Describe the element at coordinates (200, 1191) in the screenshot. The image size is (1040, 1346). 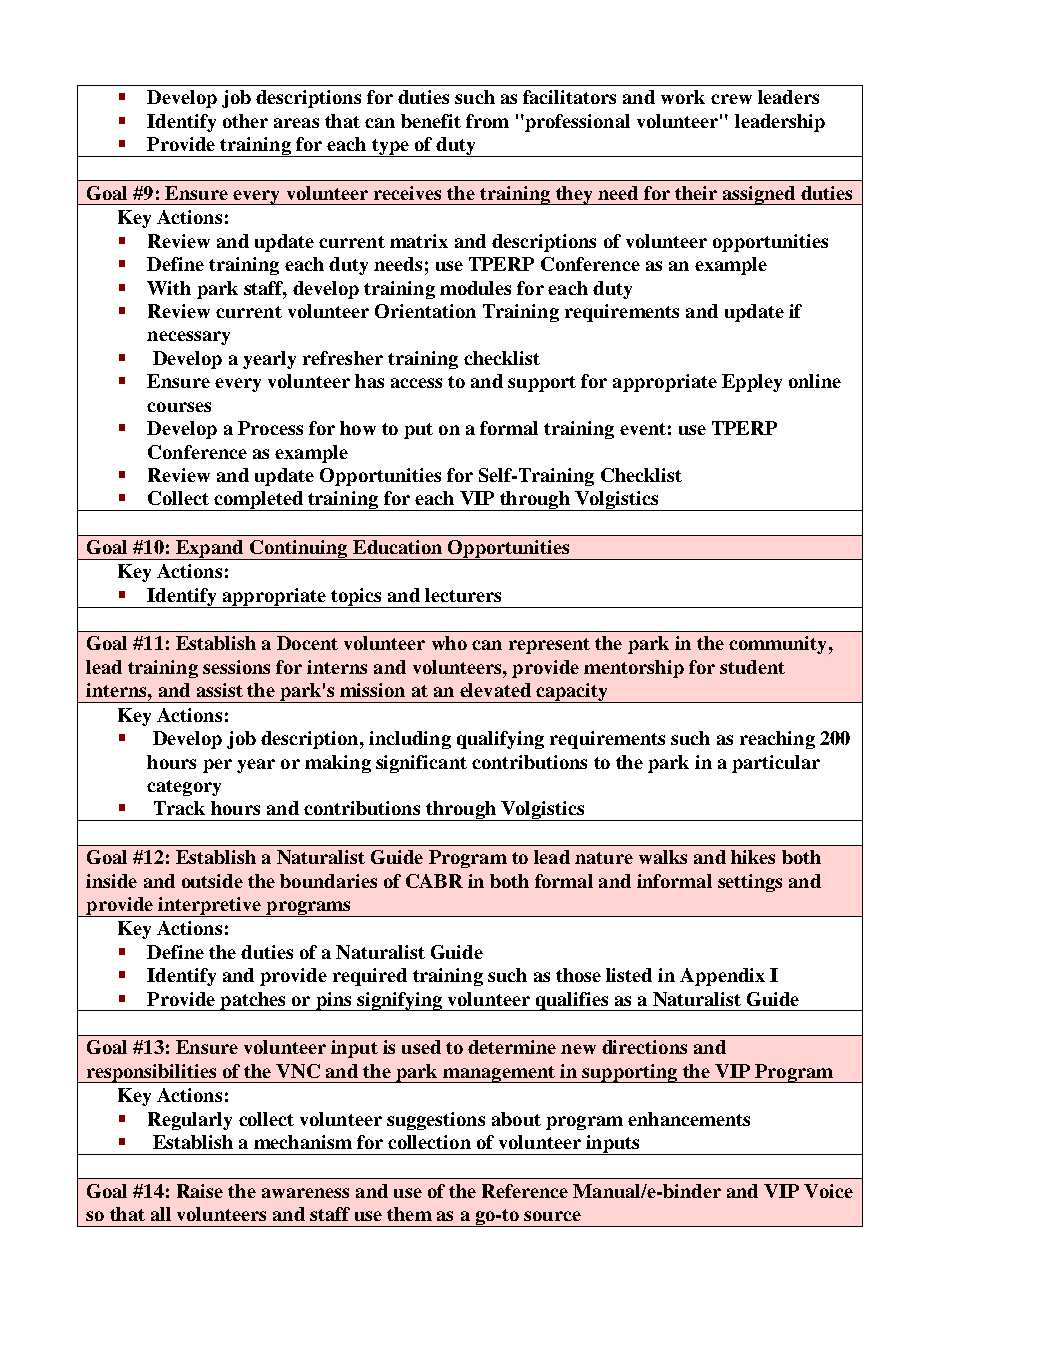
I see `Raise` at that location.
